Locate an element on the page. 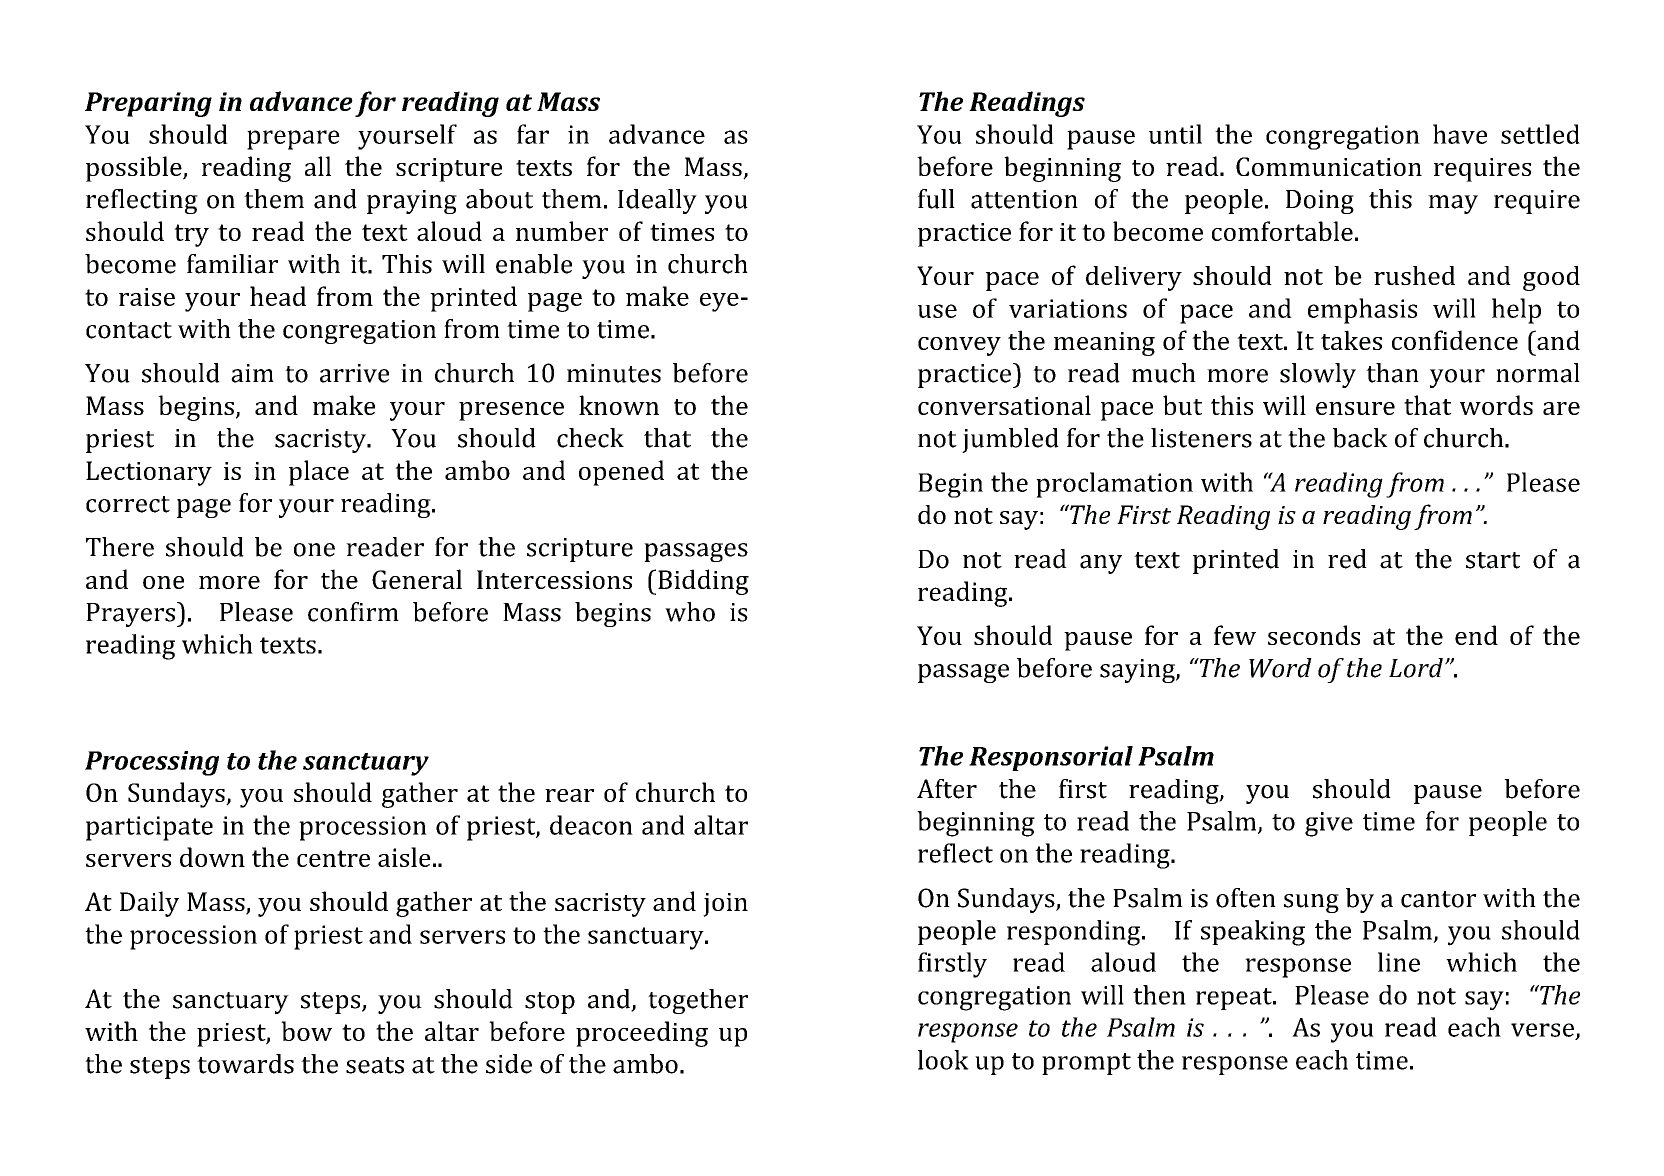 Image resolution: width=1664 pixels, height=1176 pixels. red is located at coordinates (1347, 559).
